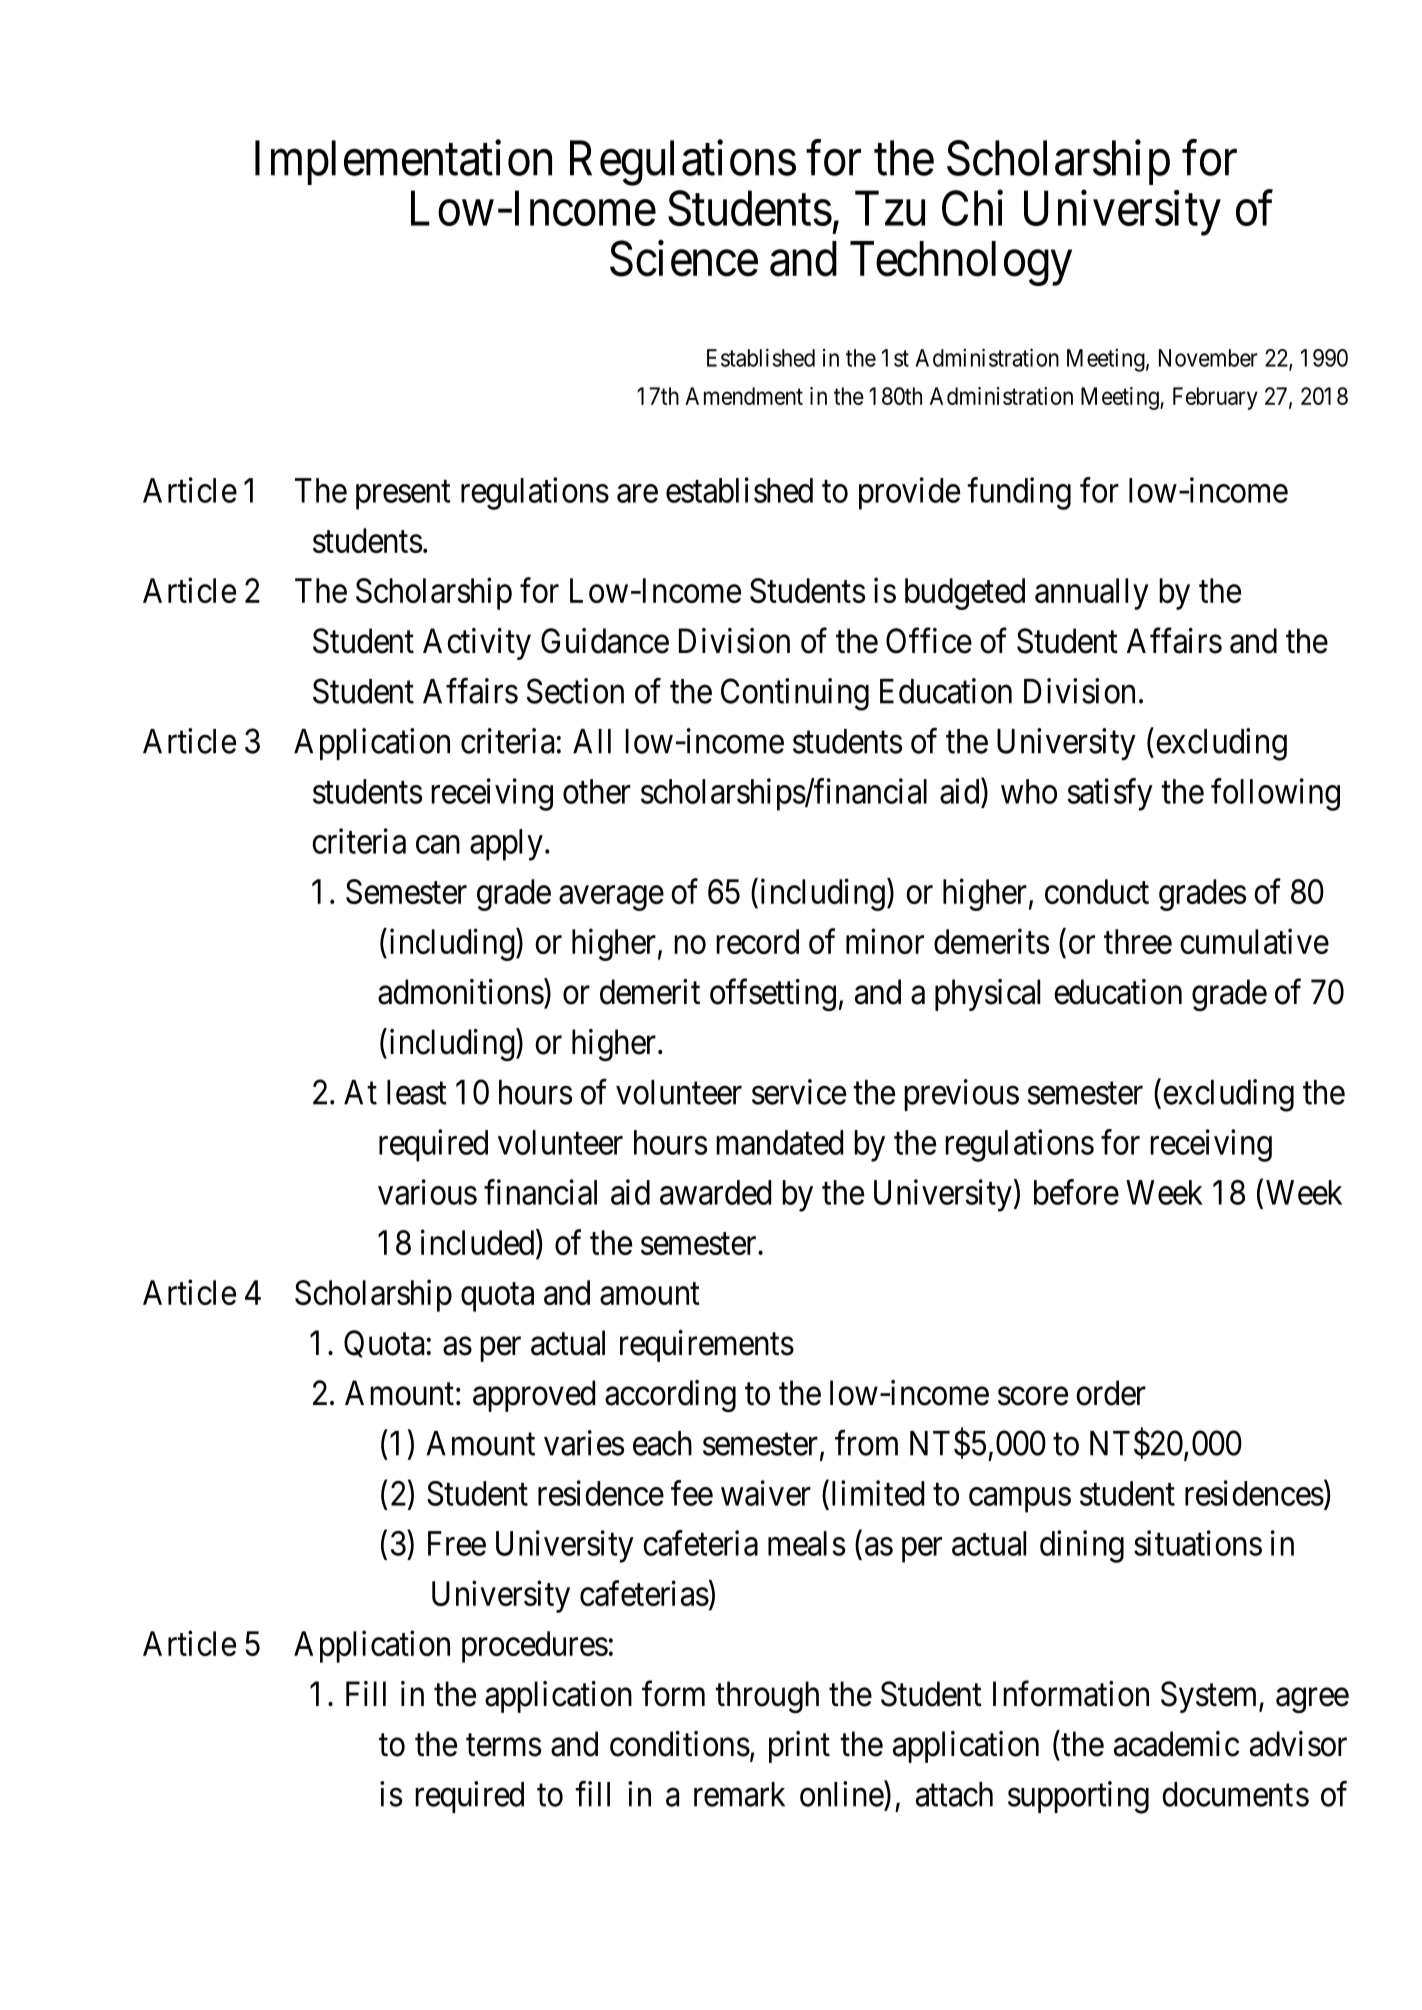 Image resolution: width=1422 pixels, height=2010 pixels. I want to click on Tzu, so click(890, 208).
